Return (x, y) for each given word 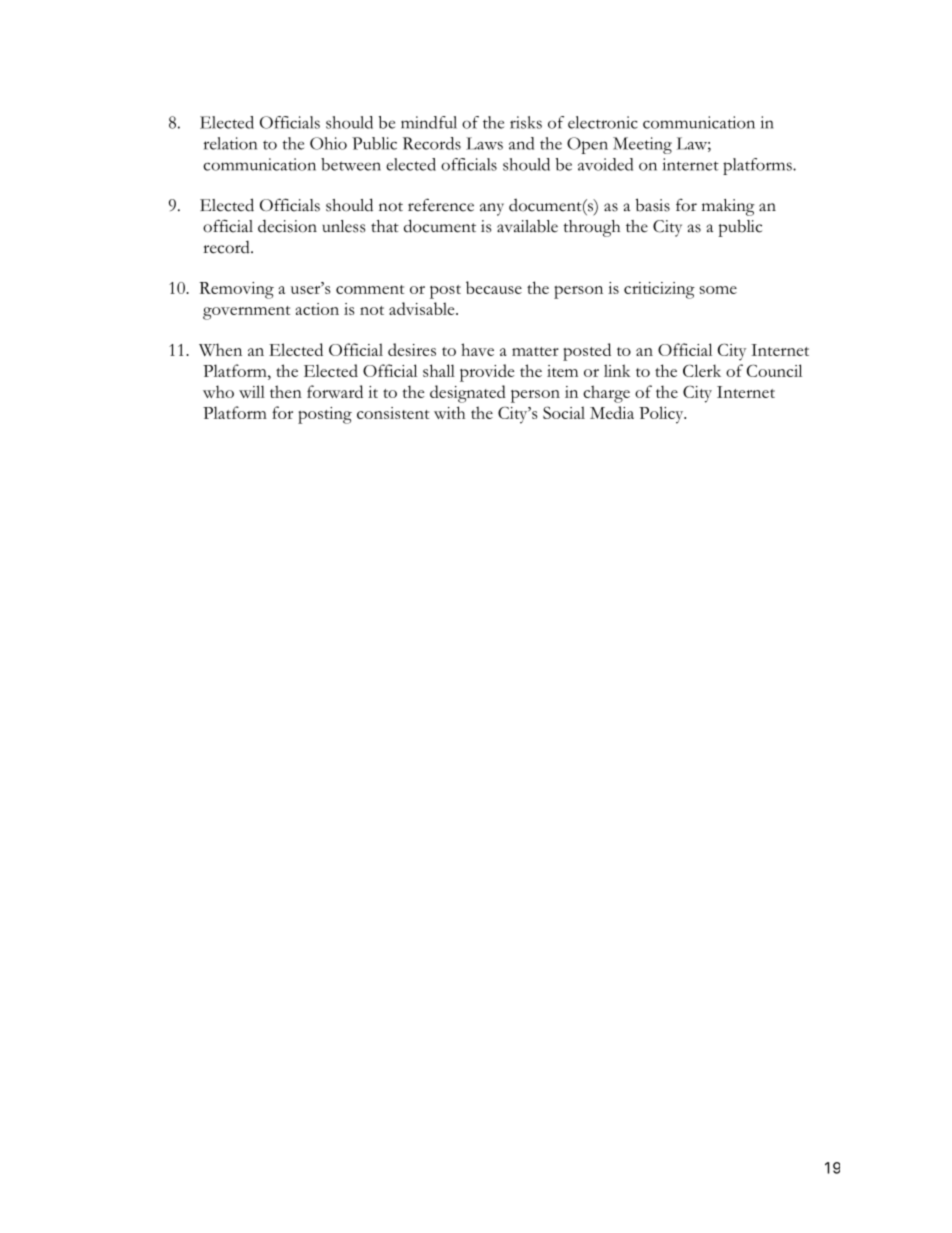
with (449, 412)
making (728, 207)
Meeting (642, 145)
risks (526, 122)
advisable (423, 308)
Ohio (328, 143)
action (317, 309)
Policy (662, 415)
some (718, 290)
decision (287, 226)
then (286, 391)
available (527, 226)
